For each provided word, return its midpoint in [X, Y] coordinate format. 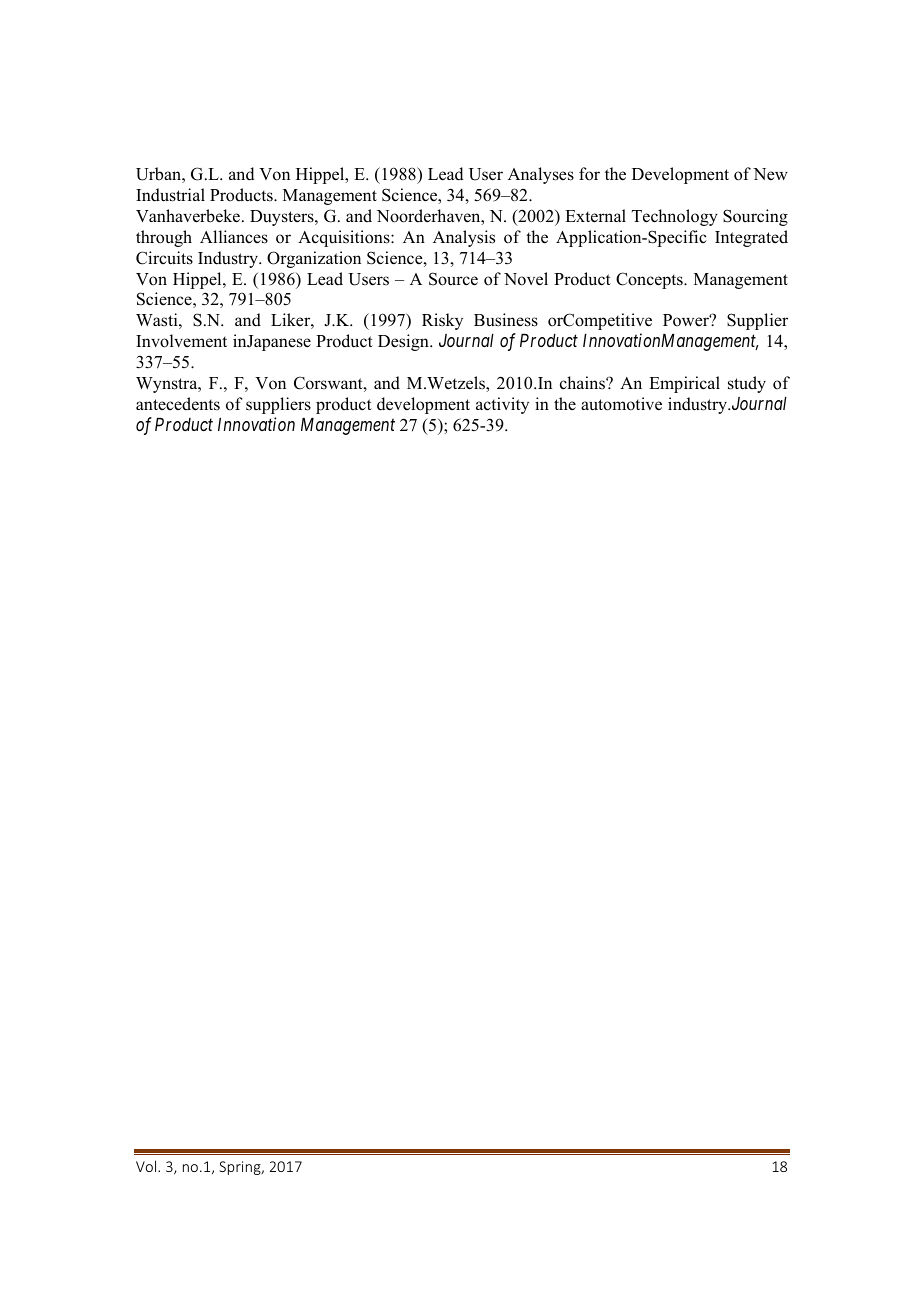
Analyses [541, 175]
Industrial [170, 195]
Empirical [684, 384]
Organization [314, 259]
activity [502, 405]
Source [453, 279]
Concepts [650, 280]
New [770, 174]
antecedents [178, 404]
